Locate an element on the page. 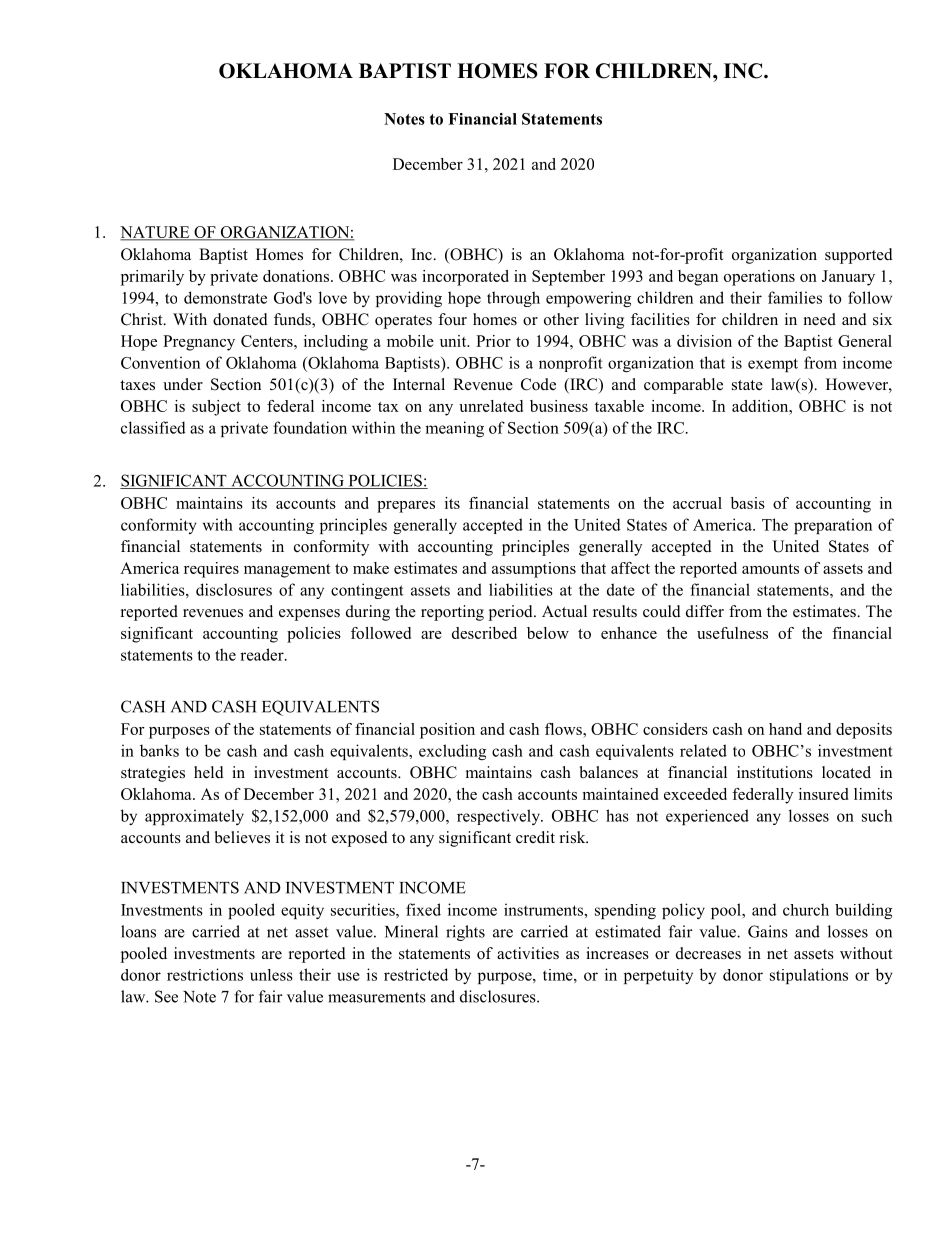 The image size is (952, 1233). expenses is located at coordinates (309, 615).
